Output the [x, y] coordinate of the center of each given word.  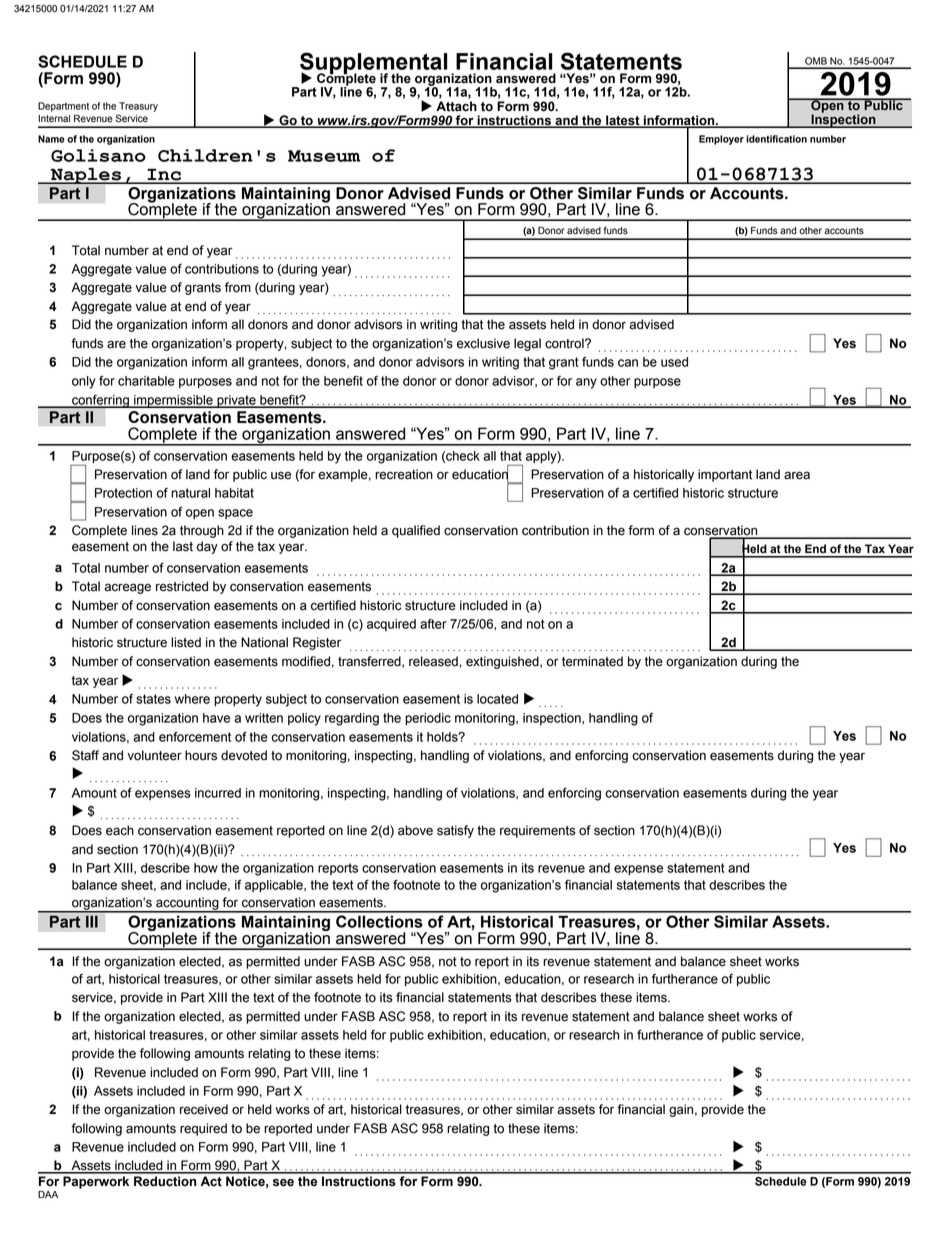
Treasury [138, 107]
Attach [456, 106]
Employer [721, 140]
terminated [592, 661]
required [203, 1129]
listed [186, 642]
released [434, 661]
